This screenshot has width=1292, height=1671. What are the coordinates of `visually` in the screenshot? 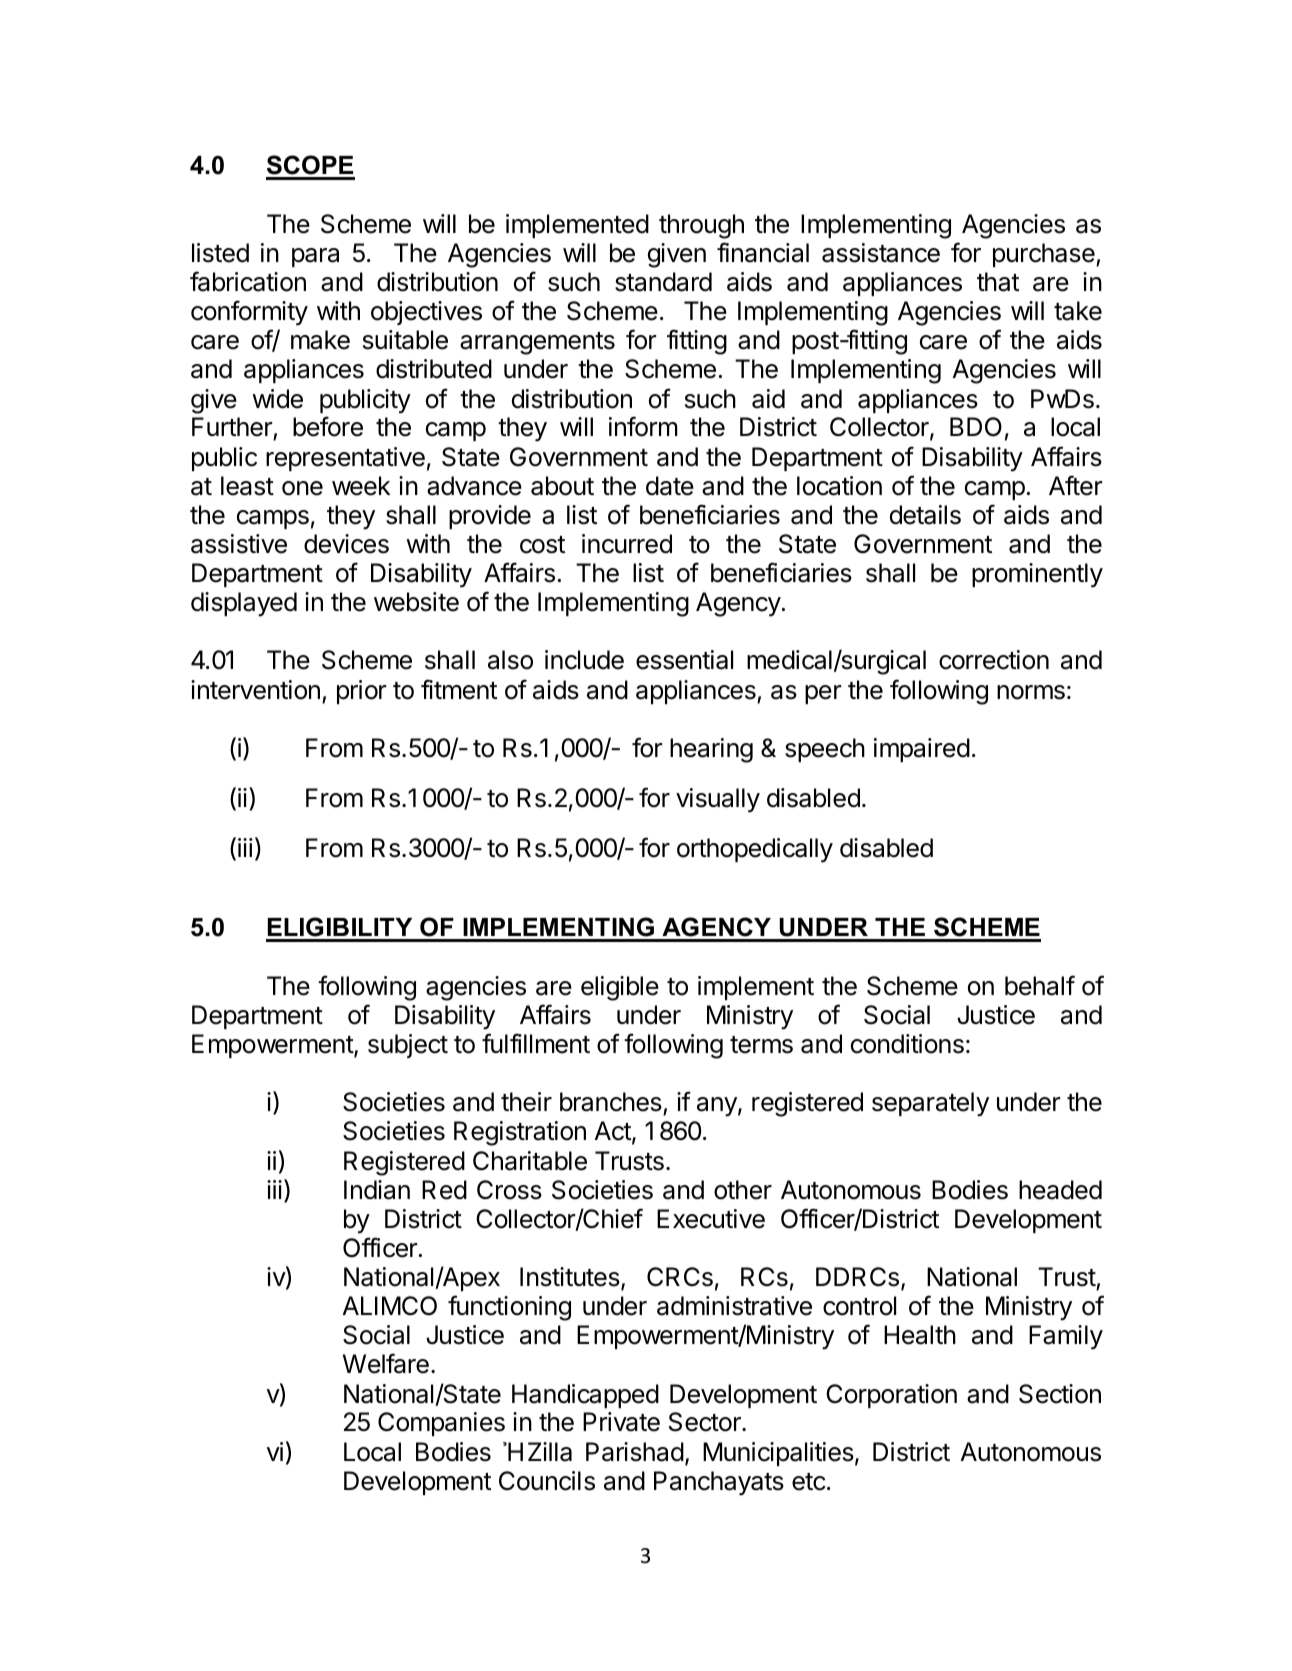 It's located at (718, 800).
